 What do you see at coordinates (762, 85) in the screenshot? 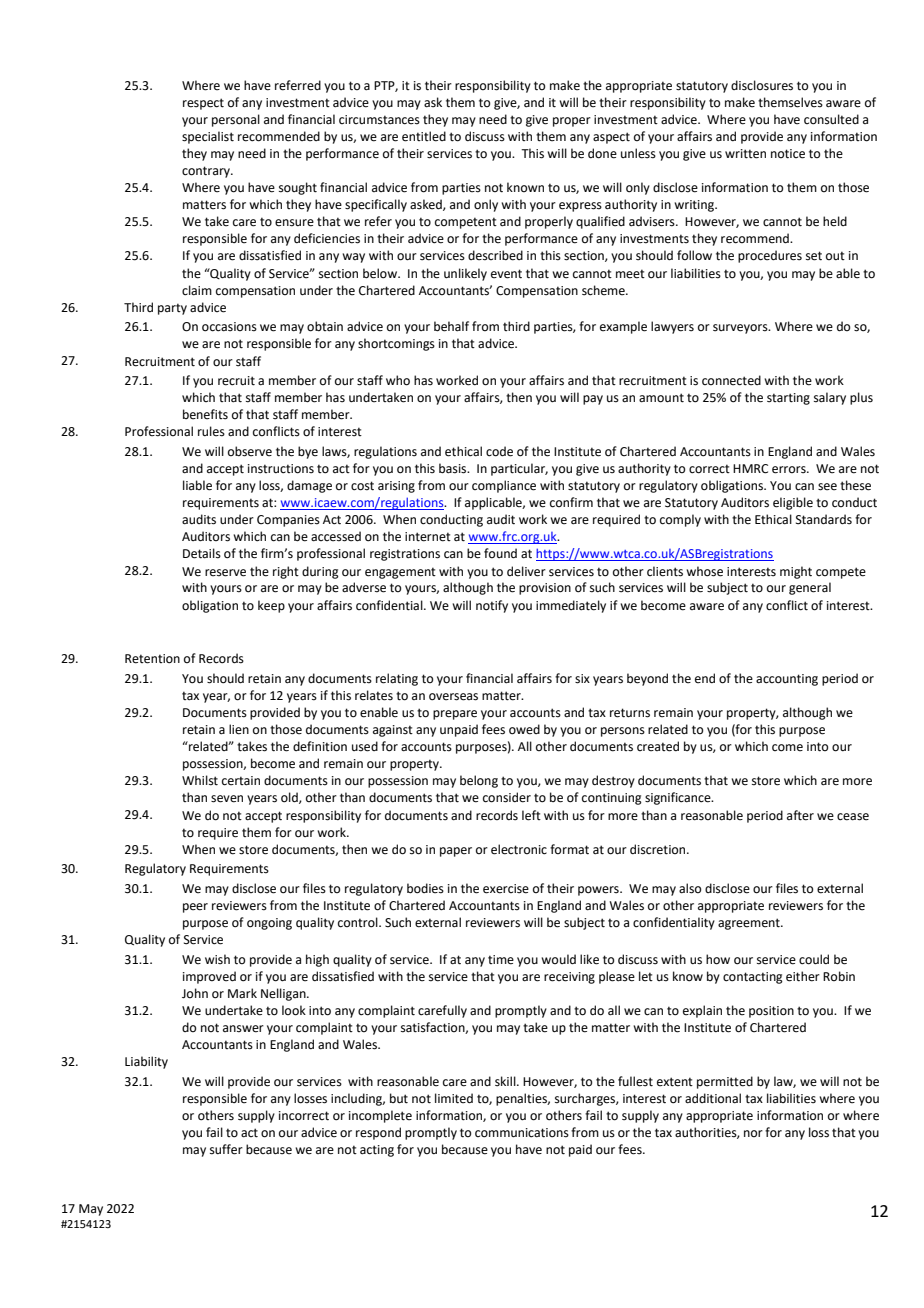
I see `disclosures` at bounding box center [762, 85].
